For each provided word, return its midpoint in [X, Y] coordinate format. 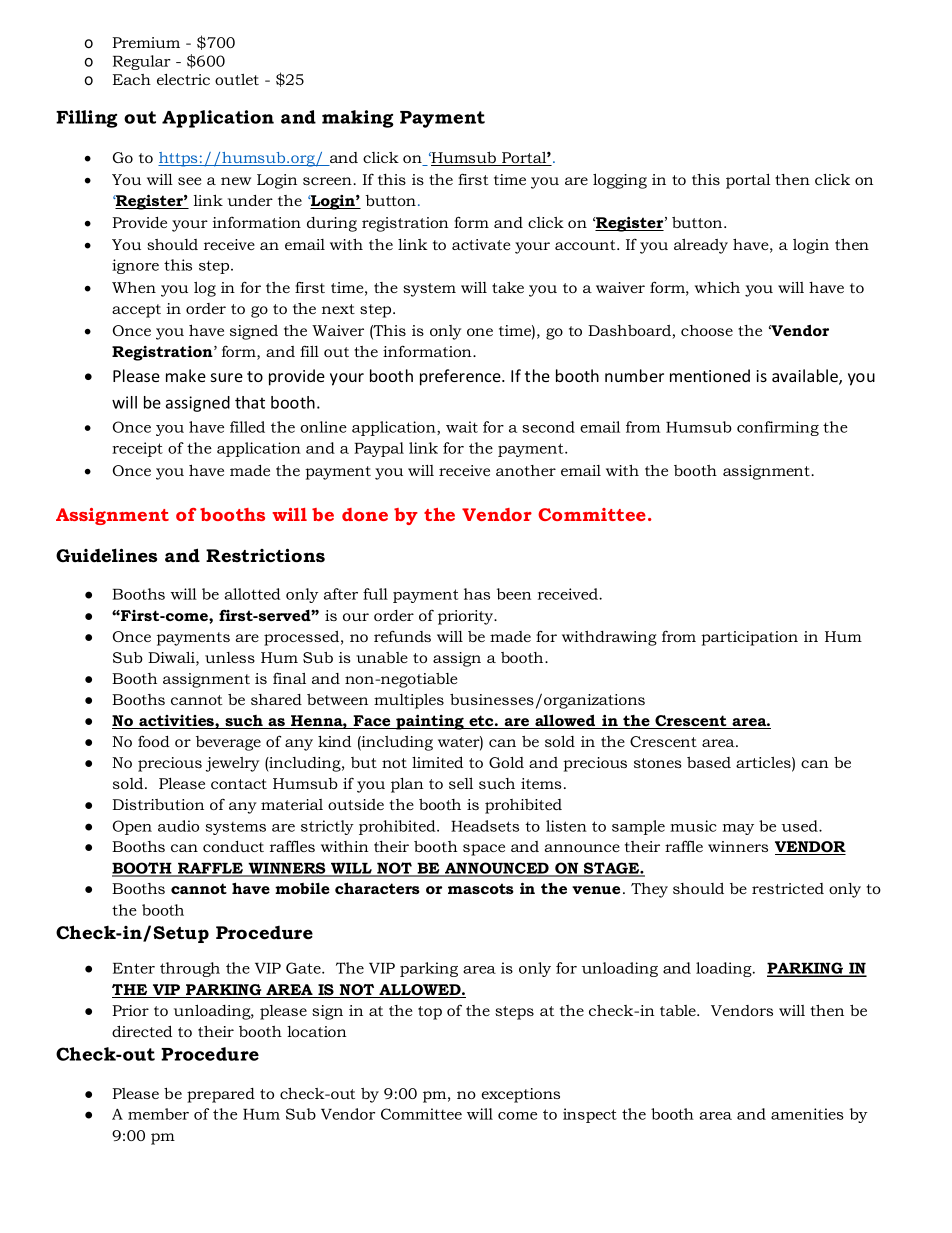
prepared [221, 1095]
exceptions [521, 1095]
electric [183, 79]
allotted [252, 594]
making [358, 119]
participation [749, 638]
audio [178, 826]
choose [707, 330]
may [738, 829]
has [477, 594]
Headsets [485, 826]
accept [136, 311]
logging [620, 181]
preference [461, 377]
